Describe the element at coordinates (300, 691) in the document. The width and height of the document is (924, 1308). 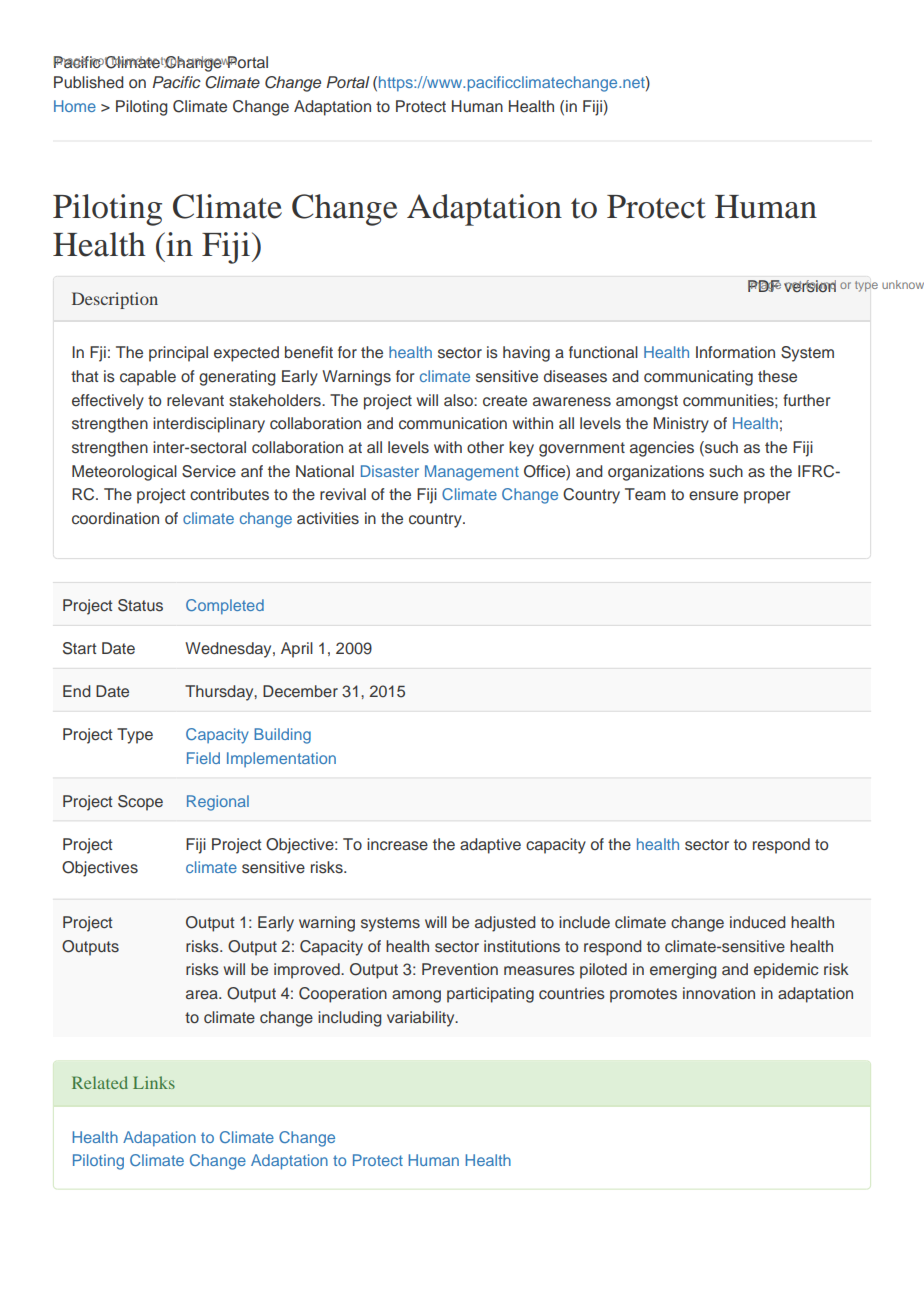
I see `December` at that location.
